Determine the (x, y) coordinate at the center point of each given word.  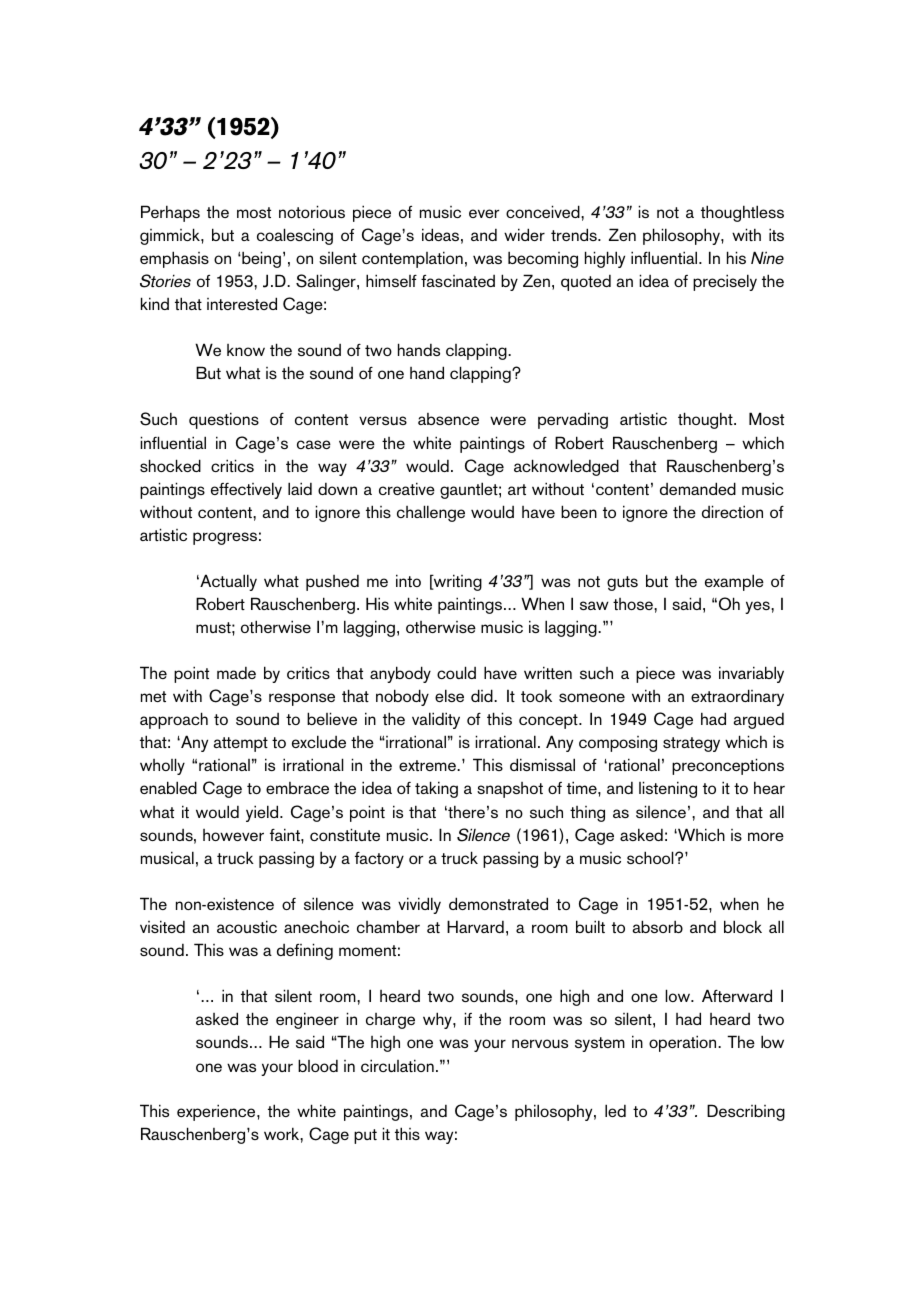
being (260, 259)
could (456, 672)
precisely (725, 282)
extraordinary (737, 697)
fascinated (458, 281)
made (236, 673)
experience (217, 1112)
